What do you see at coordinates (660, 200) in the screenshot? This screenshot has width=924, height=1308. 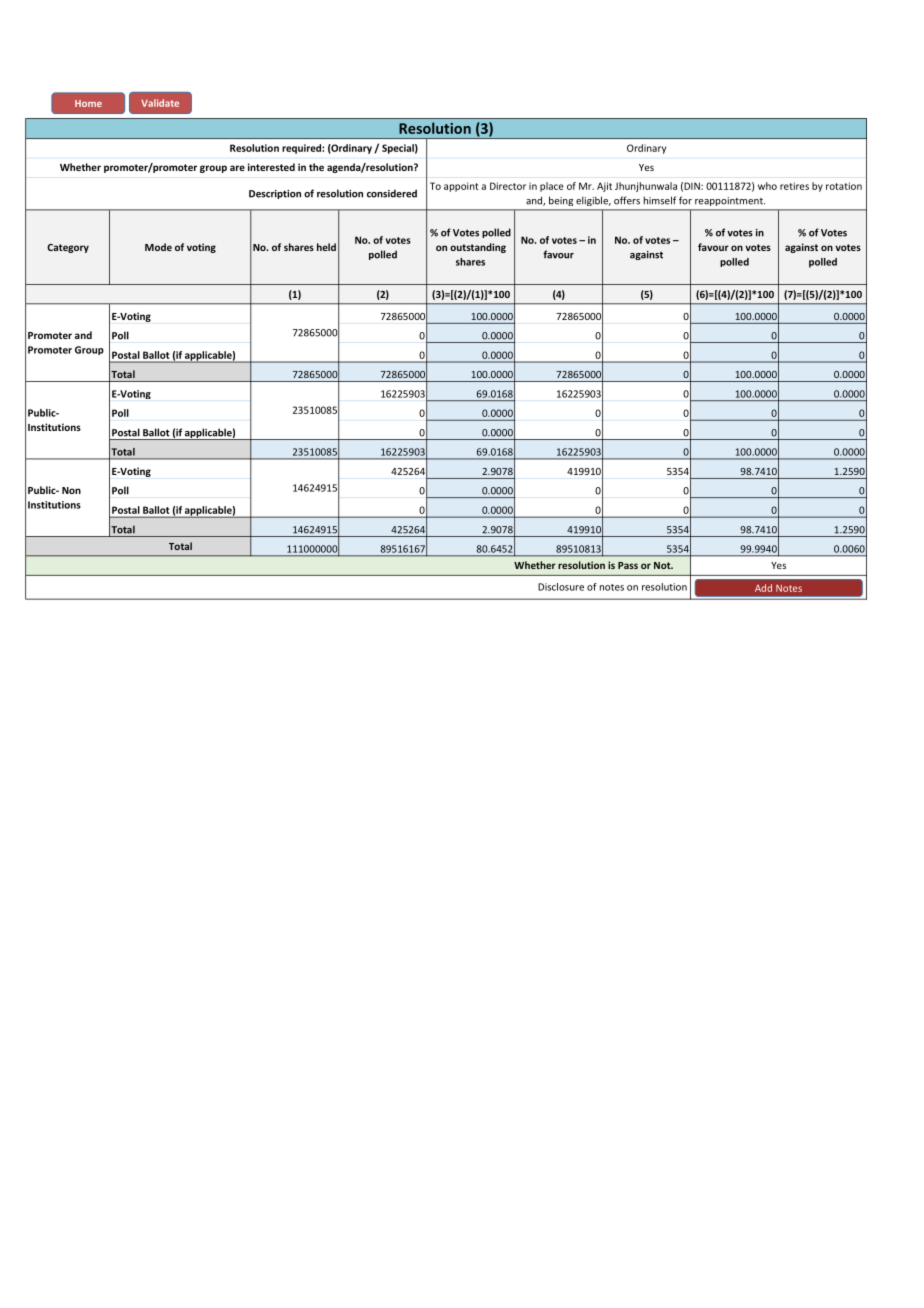 I see `himself` at bounding box center [660, 200].
